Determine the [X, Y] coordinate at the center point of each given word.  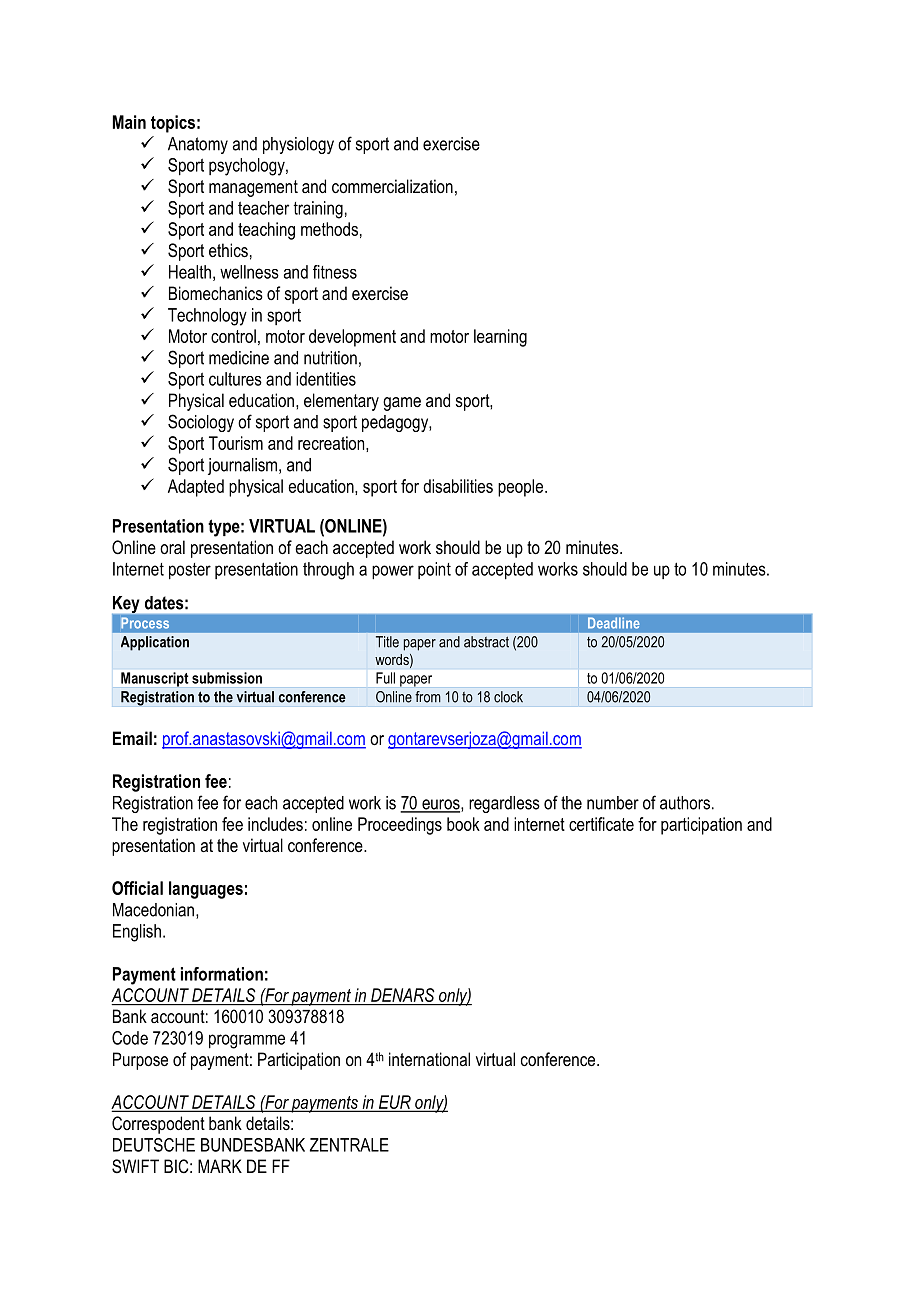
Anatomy [198, 145]
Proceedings [400, 826]
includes [275, 824]
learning [500, 338]
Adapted [196, 488]
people [520, 488]
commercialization [392, 186]
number [613, 803]
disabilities [458, 486]
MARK [220, 1166]
